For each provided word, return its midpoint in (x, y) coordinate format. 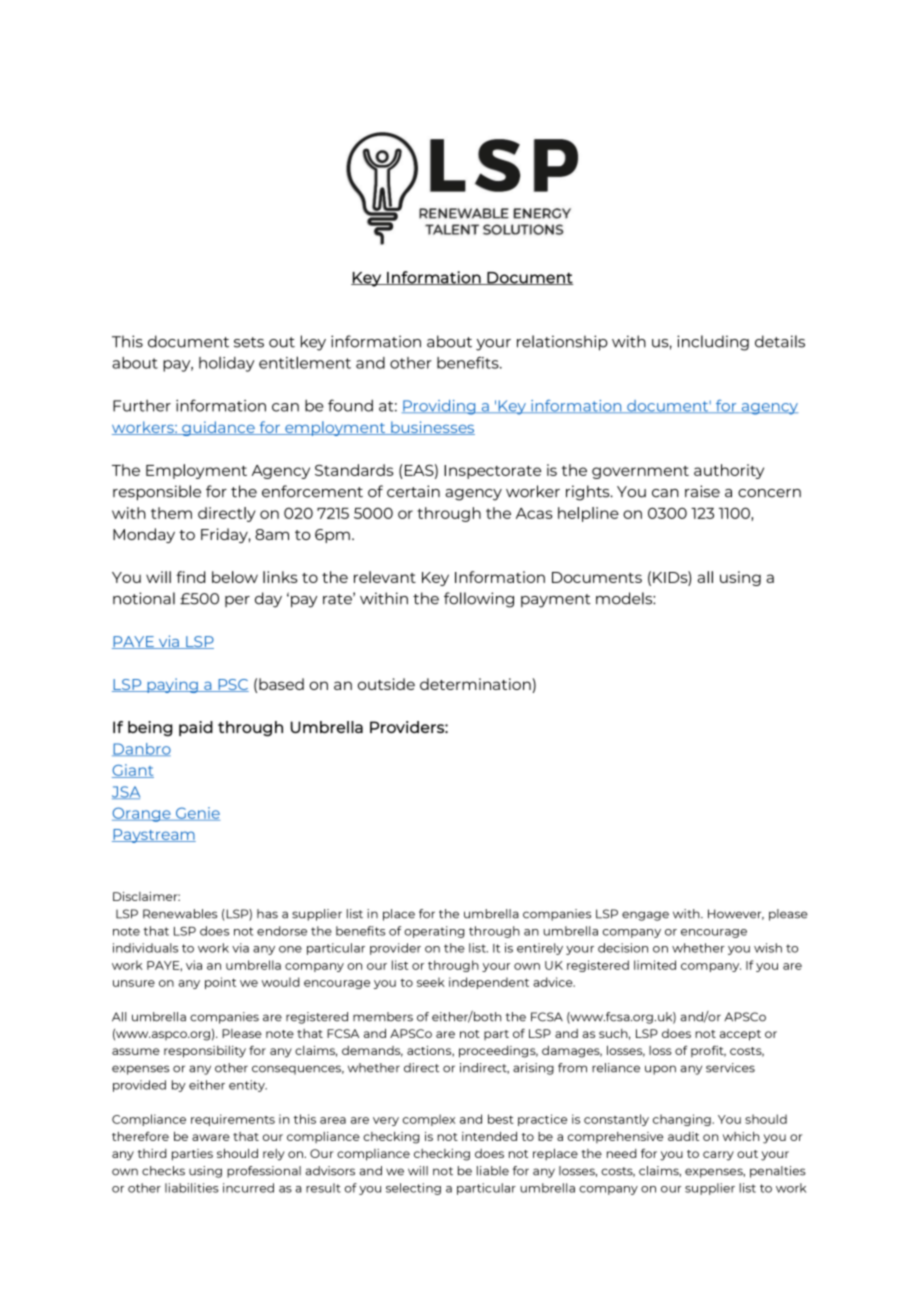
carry (718, 1156)
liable (493, 1171)
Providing (440, 407)
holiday (227, 364)
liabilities (192, 1188)
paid (196, 728)
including (713, 343)
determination (475, 684)
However (736, 914)
